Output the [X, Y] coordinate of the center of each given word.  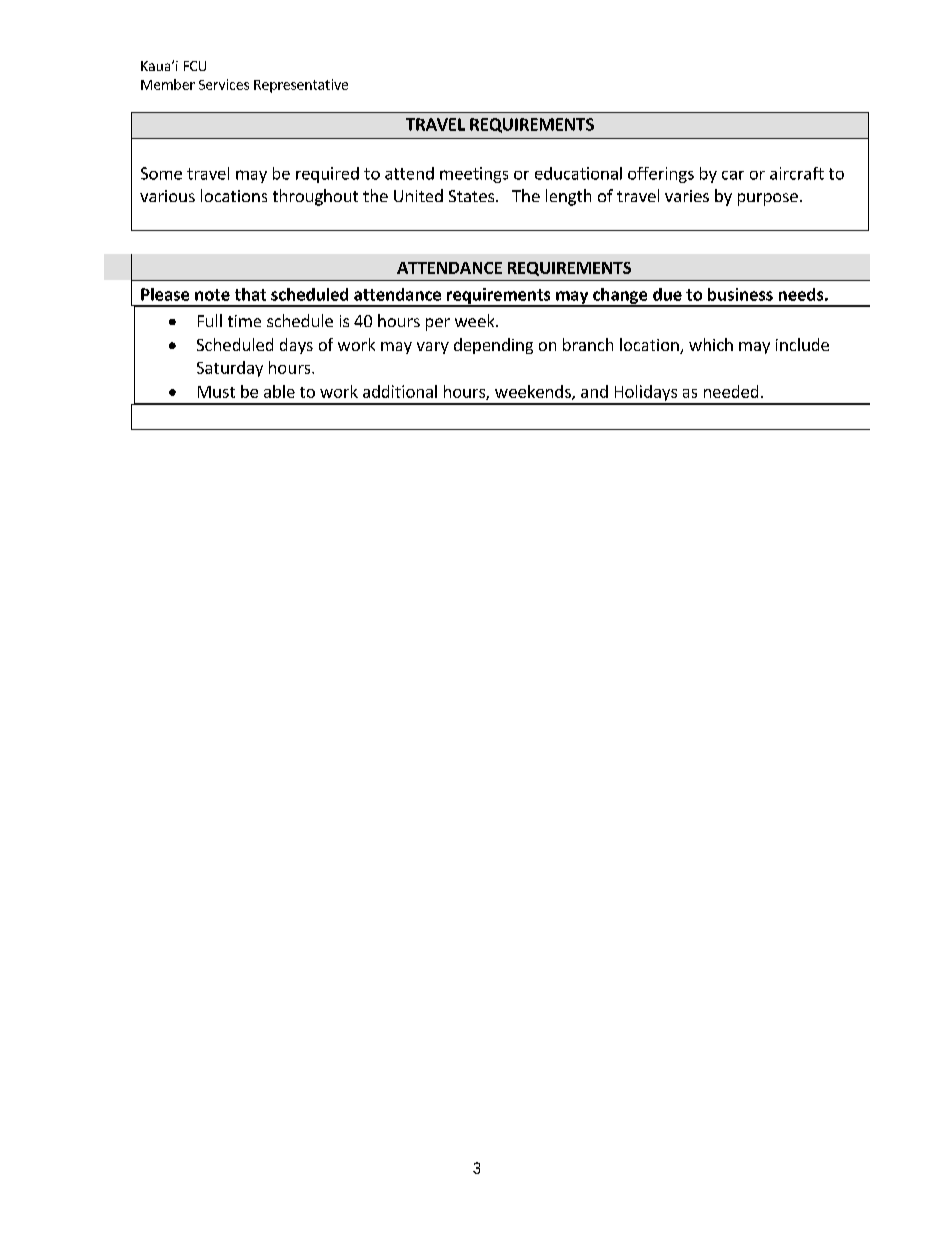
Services [224, 84]
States [471, 196]
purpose [768, 199]
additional [400, 391]
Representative [301, 86]
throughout [315, 197]
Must [216, 392]
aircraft [797, 173]
